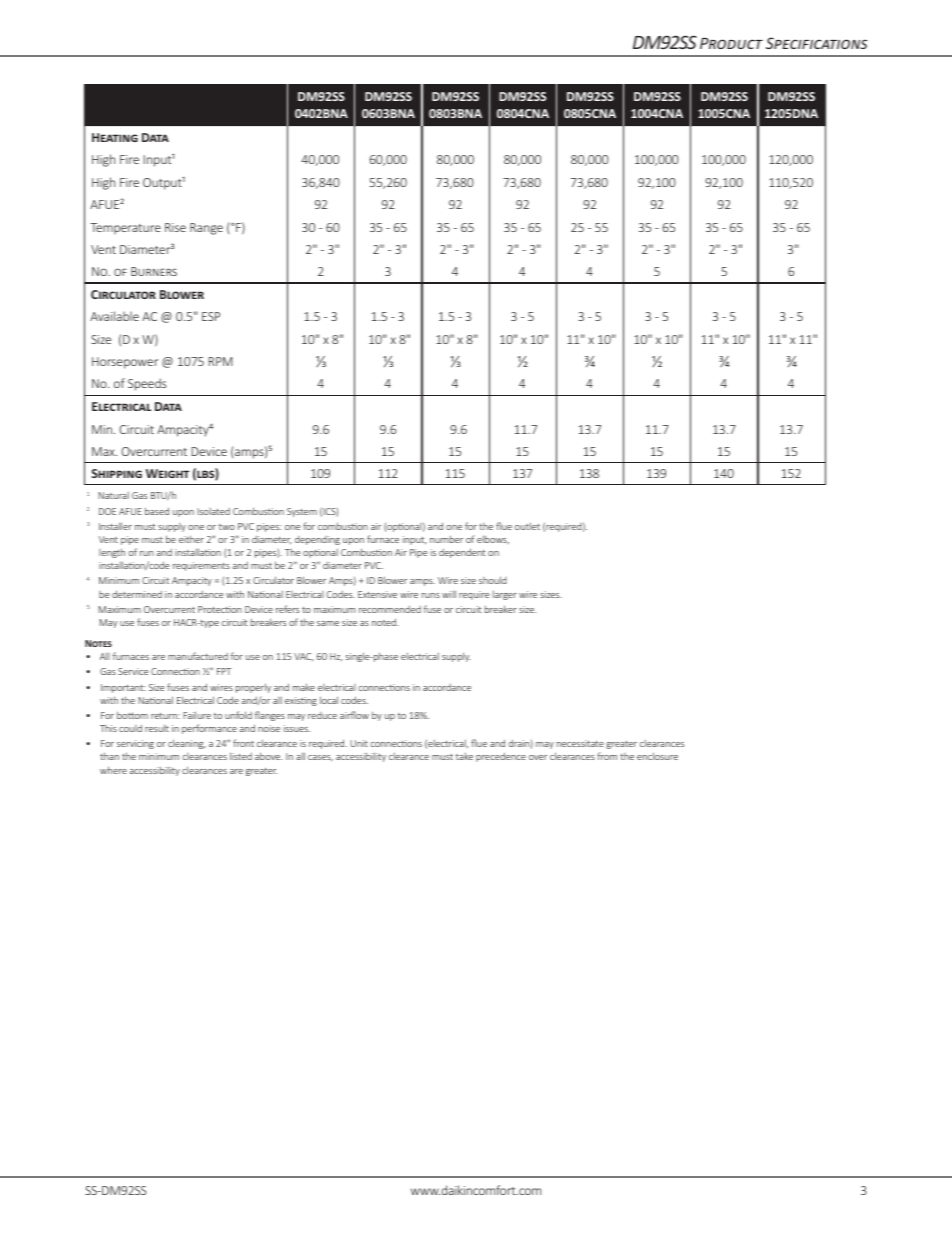  I want to click on cleaning, so click(187, 744).
